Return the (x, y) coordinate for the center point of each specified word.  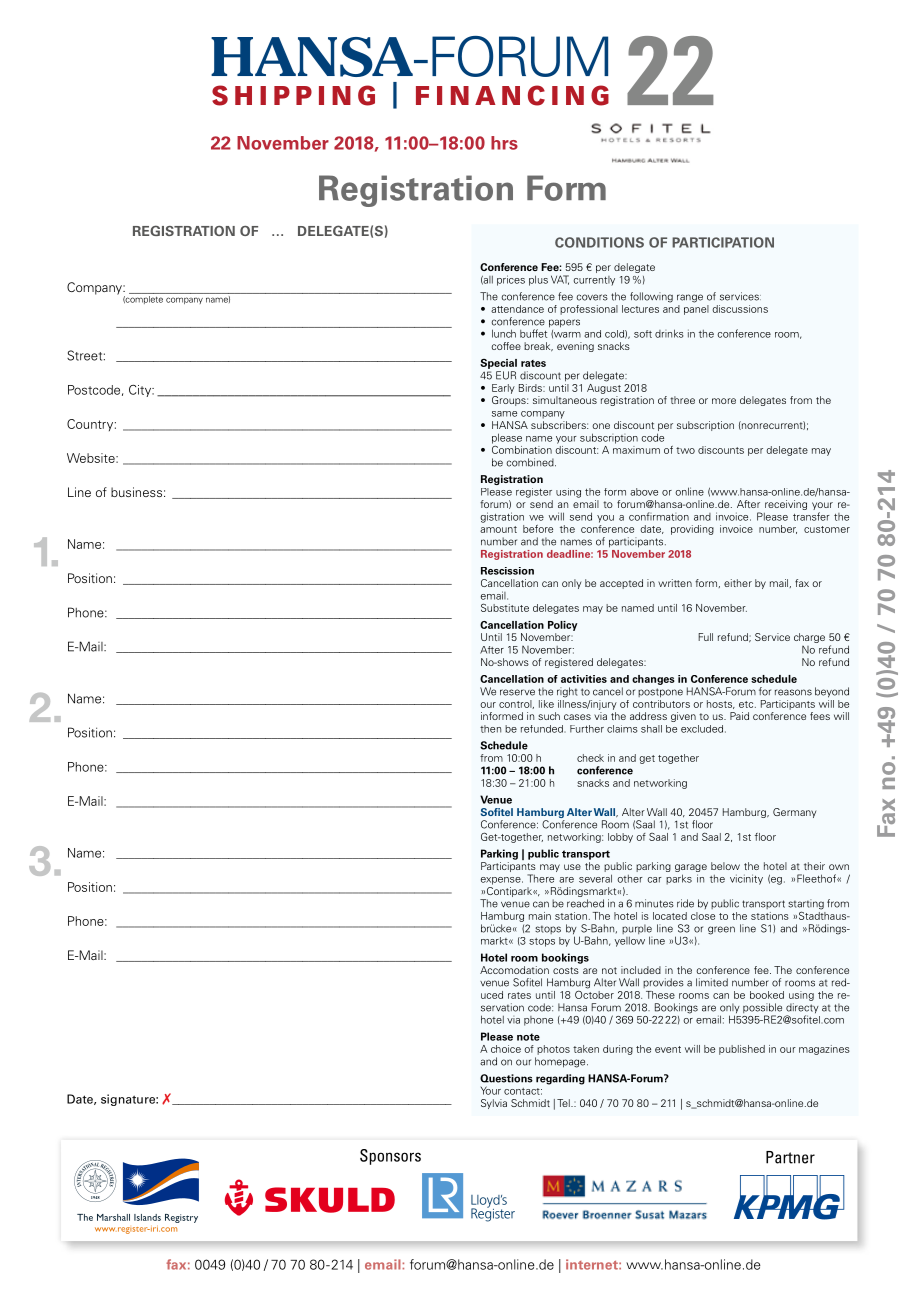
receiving (786, 505)
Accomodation (514, 970)
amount (498, 529)
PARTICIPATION (723, 242)
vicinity (746, 879)
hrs (504, 143)
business (136, 492)
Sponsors (390, 1157)
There (540, 878)
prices (511, 280)
